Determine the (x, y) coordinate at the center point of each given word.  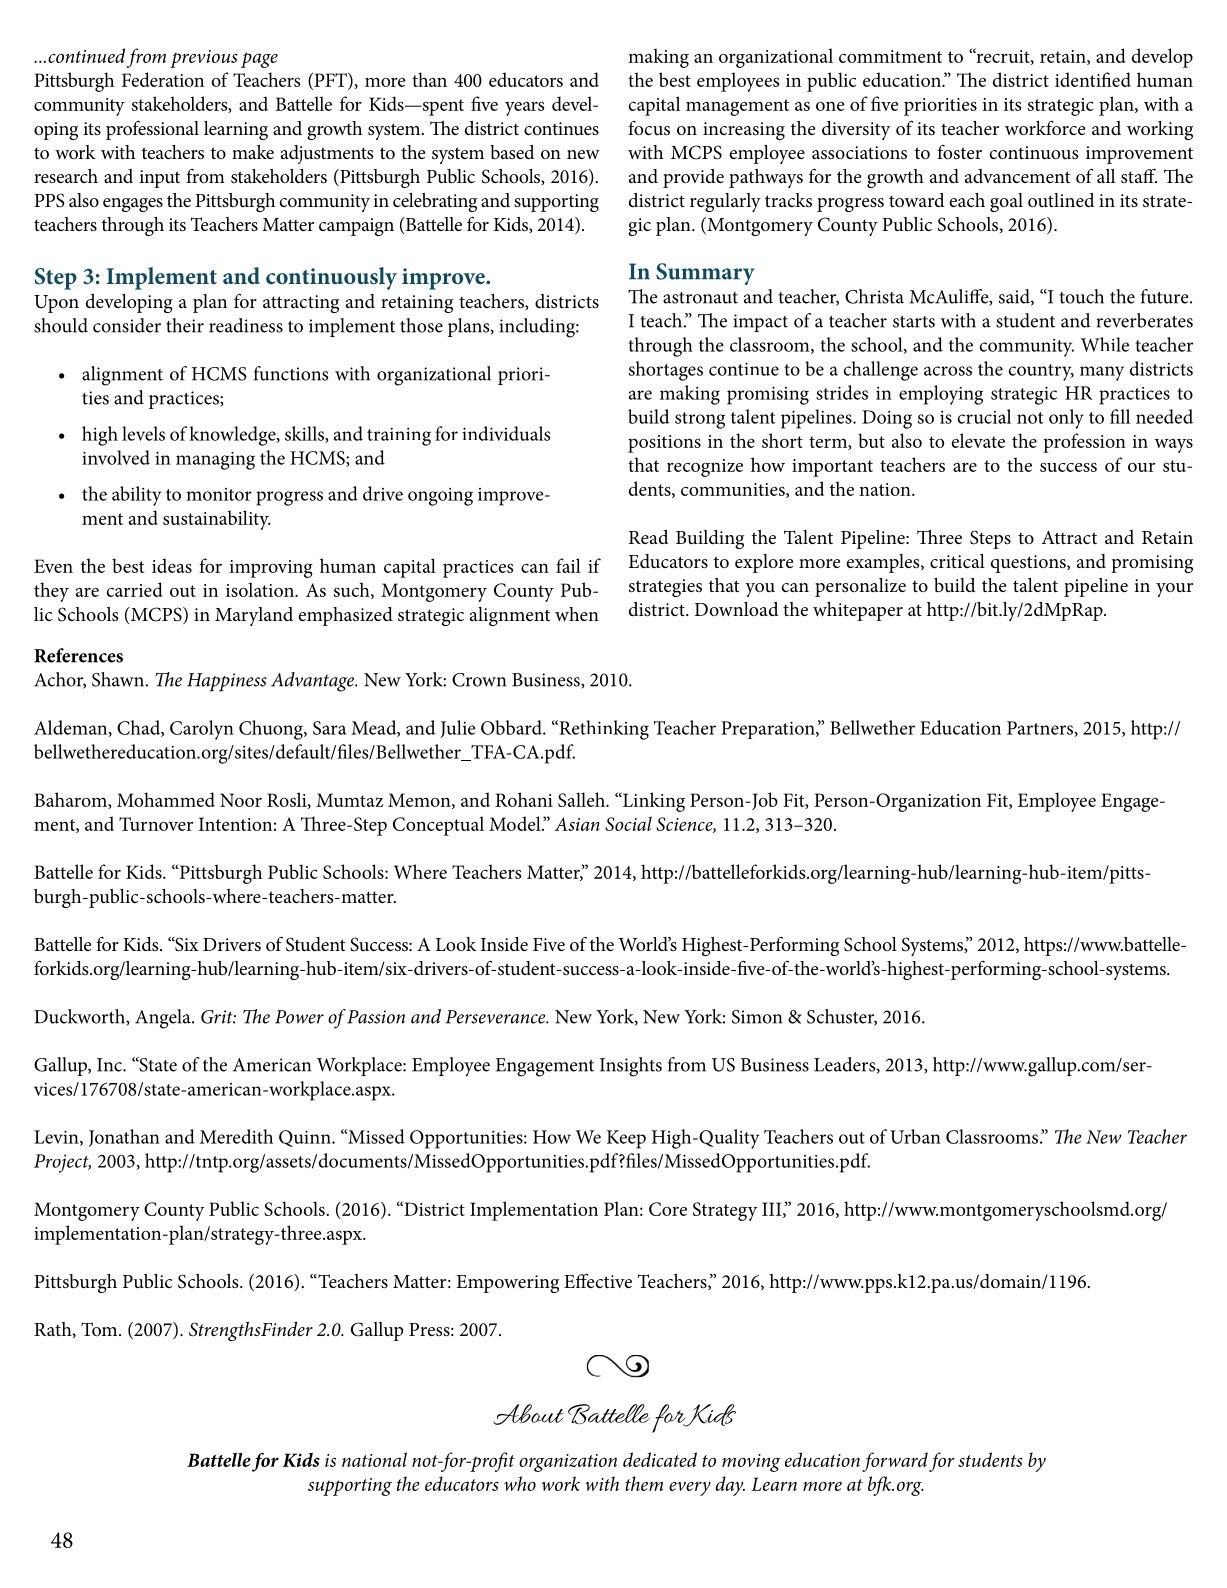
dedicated (660, 1459)
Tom (100, 1329)
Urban (915, 1136)
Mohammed (166, 799)
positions (664, 444)
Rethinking (603, 730)
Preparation (769, 730)
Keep (626, 1139)
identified (1093, 79)
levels (143, 433)
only (1066, 419)
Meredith (236, 1136)
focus (649, 128)
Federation (163, 79)
